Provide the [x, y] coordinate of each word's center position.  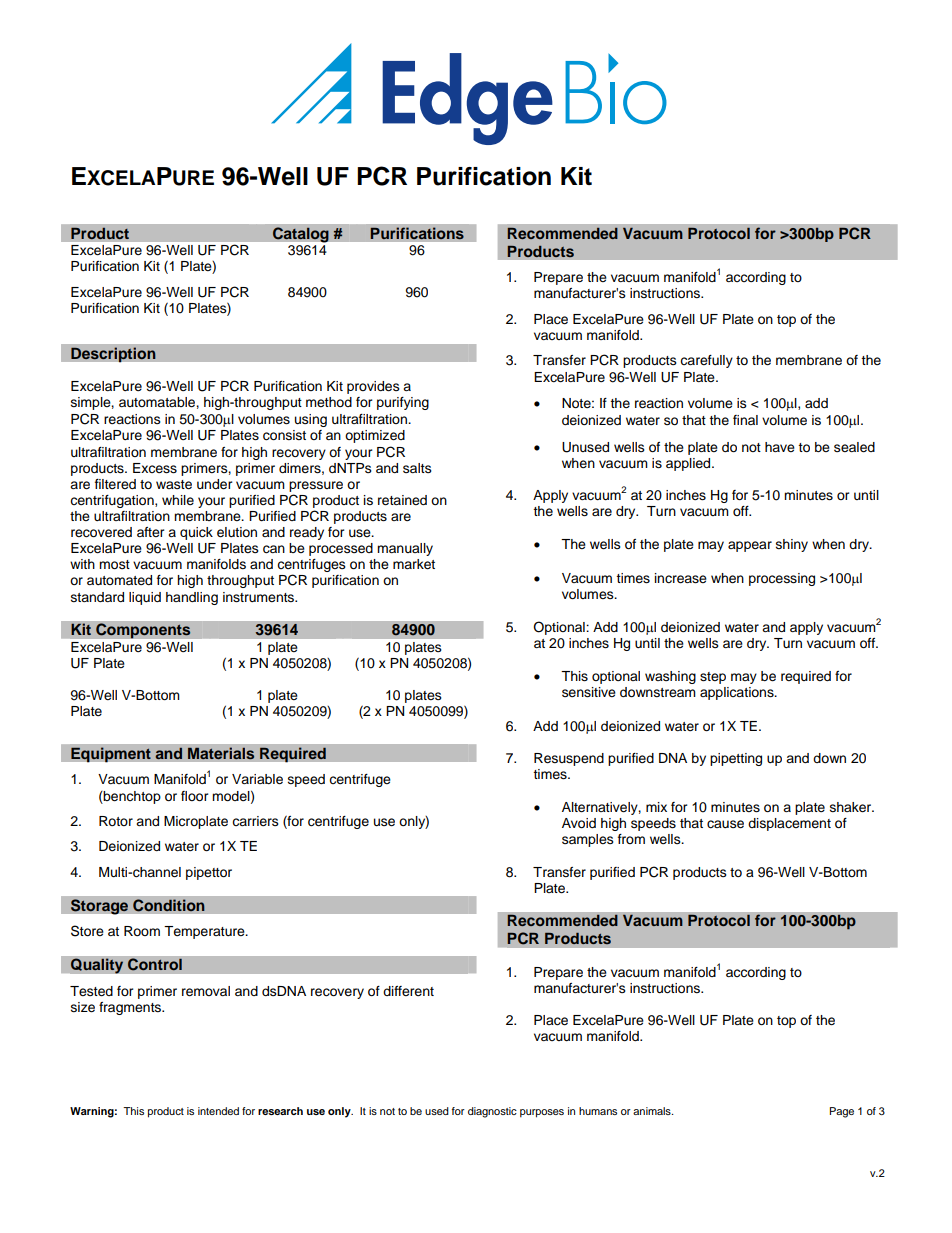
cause [725, 824]
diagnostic [492, 1112]
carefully [706, 361]
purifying [403, 403]
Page [842, 1112]
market [414, 564]
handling [192, 598]
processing [782, 579]
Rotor [116, 821]
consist [284, 435]
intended [218, 1111]
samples [588, 840]
